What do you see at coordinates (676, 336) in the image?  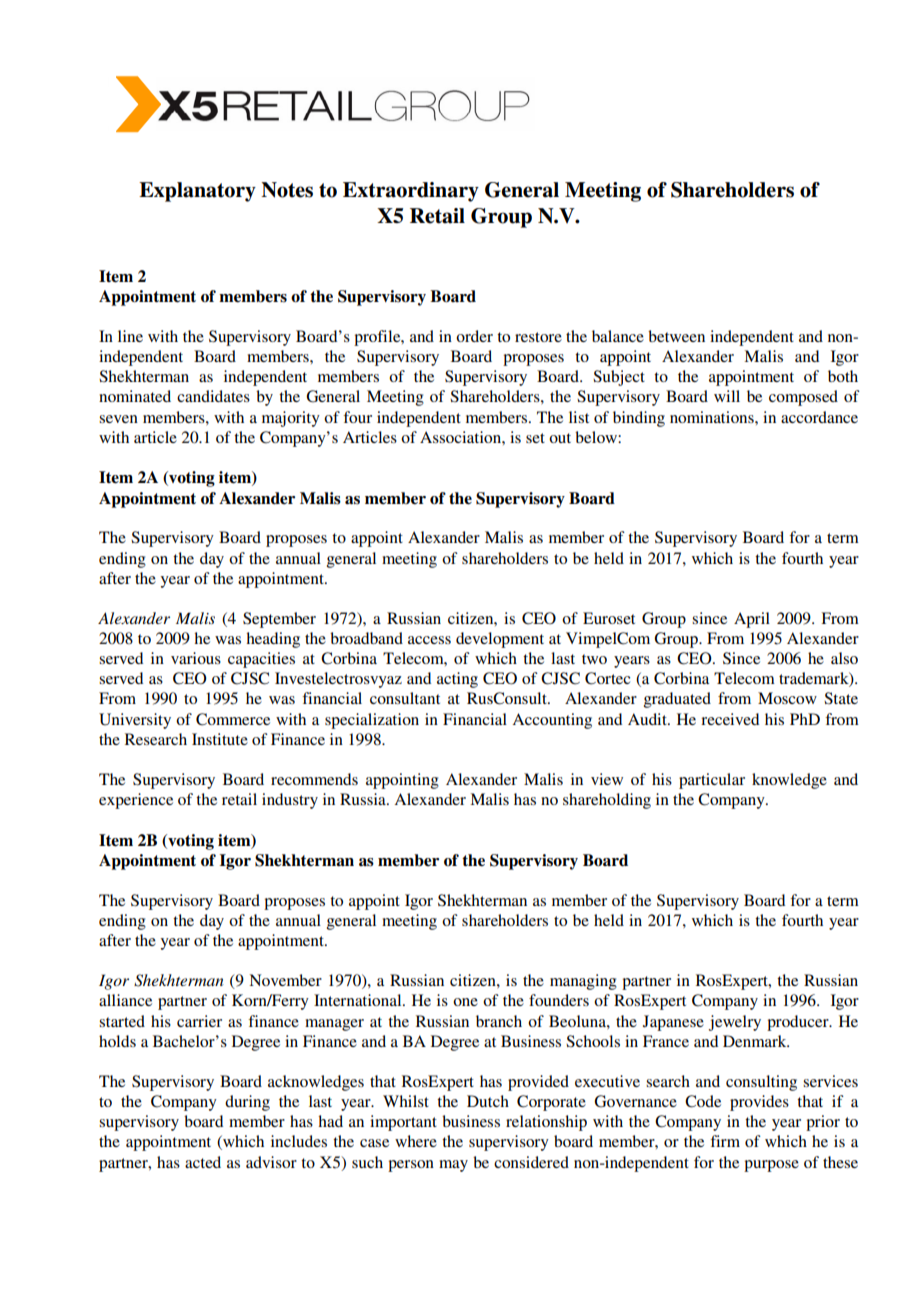 I see `between` at bounding box center [676, 336].
